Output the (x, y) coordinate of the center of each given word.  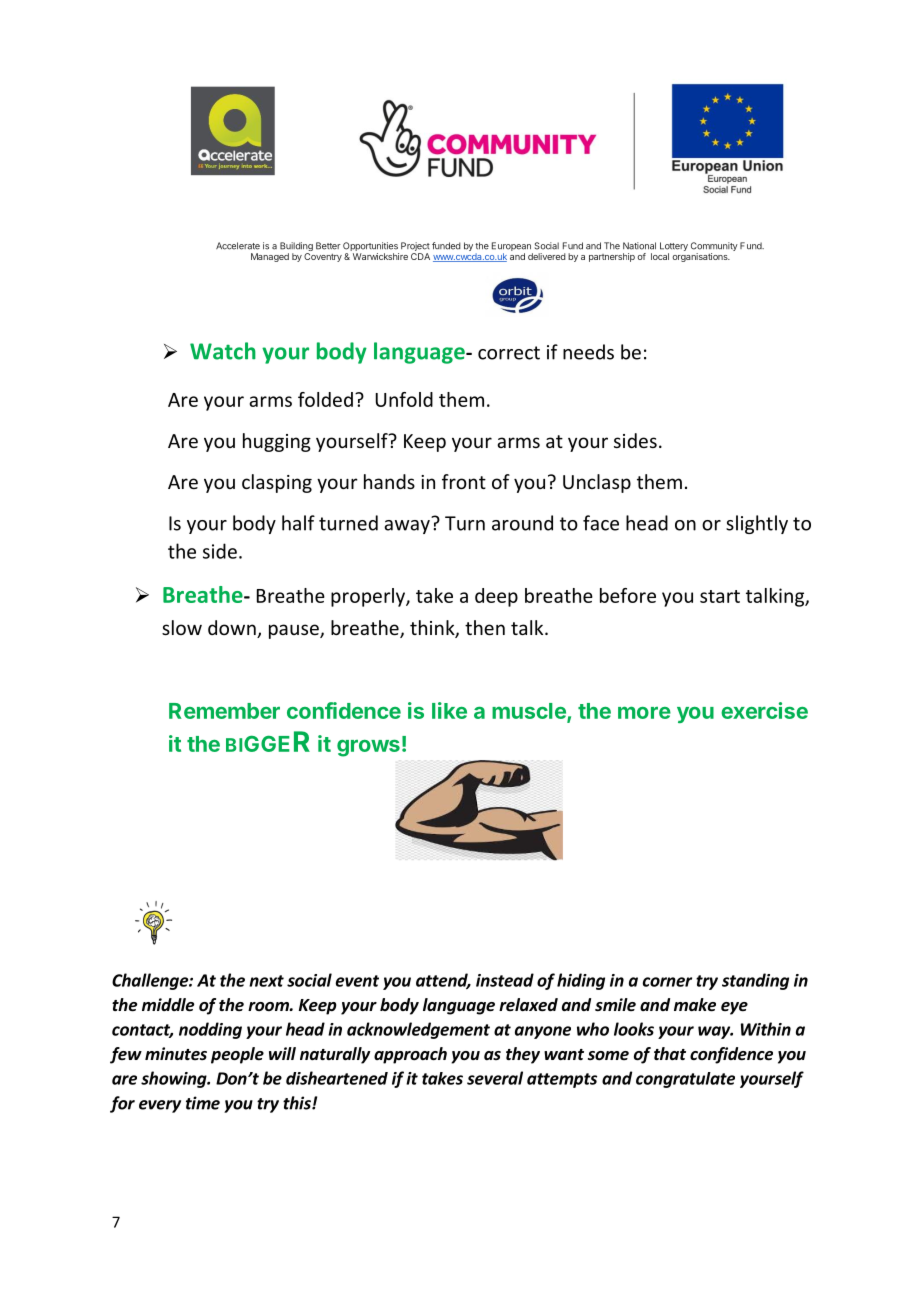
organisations (701, 257)
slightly (757, 524)
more (644, 712)
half (298, 523)
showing (175, 1079)
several (495, 1078)
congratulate (685, 1080)
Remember (224, 711)
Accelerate (238, 246)
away (408, 525)
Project (415, 248)
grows (368, 748)
